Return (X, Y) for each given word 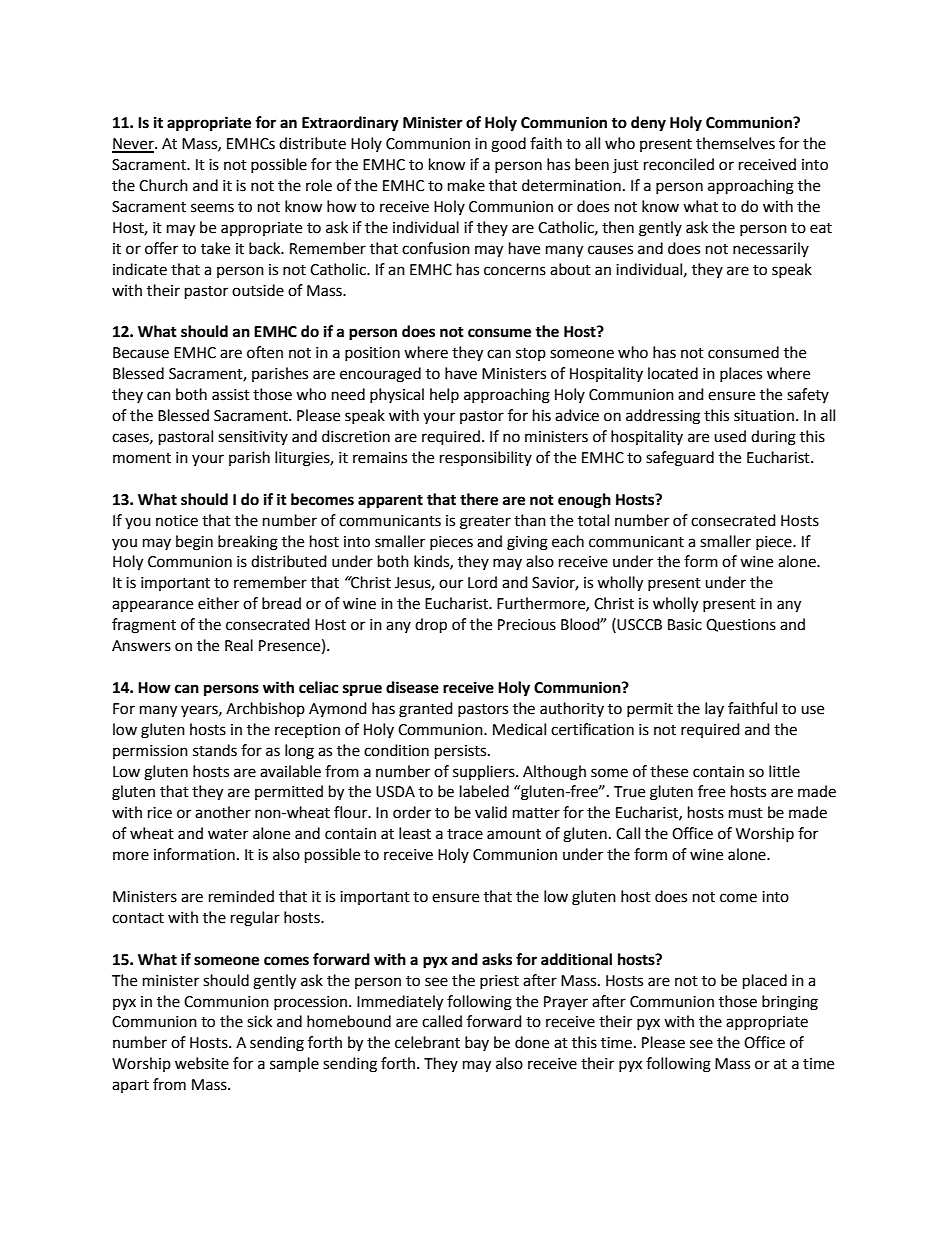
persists (462, 752)
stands (215, 750)
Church (163, 185)
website (202, 1063)
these (669, 771)
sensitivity (253, 438)
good (508, 145)
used (730, 436)
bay (477, 1043)
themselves (735, 143)
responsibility (486, 458)
